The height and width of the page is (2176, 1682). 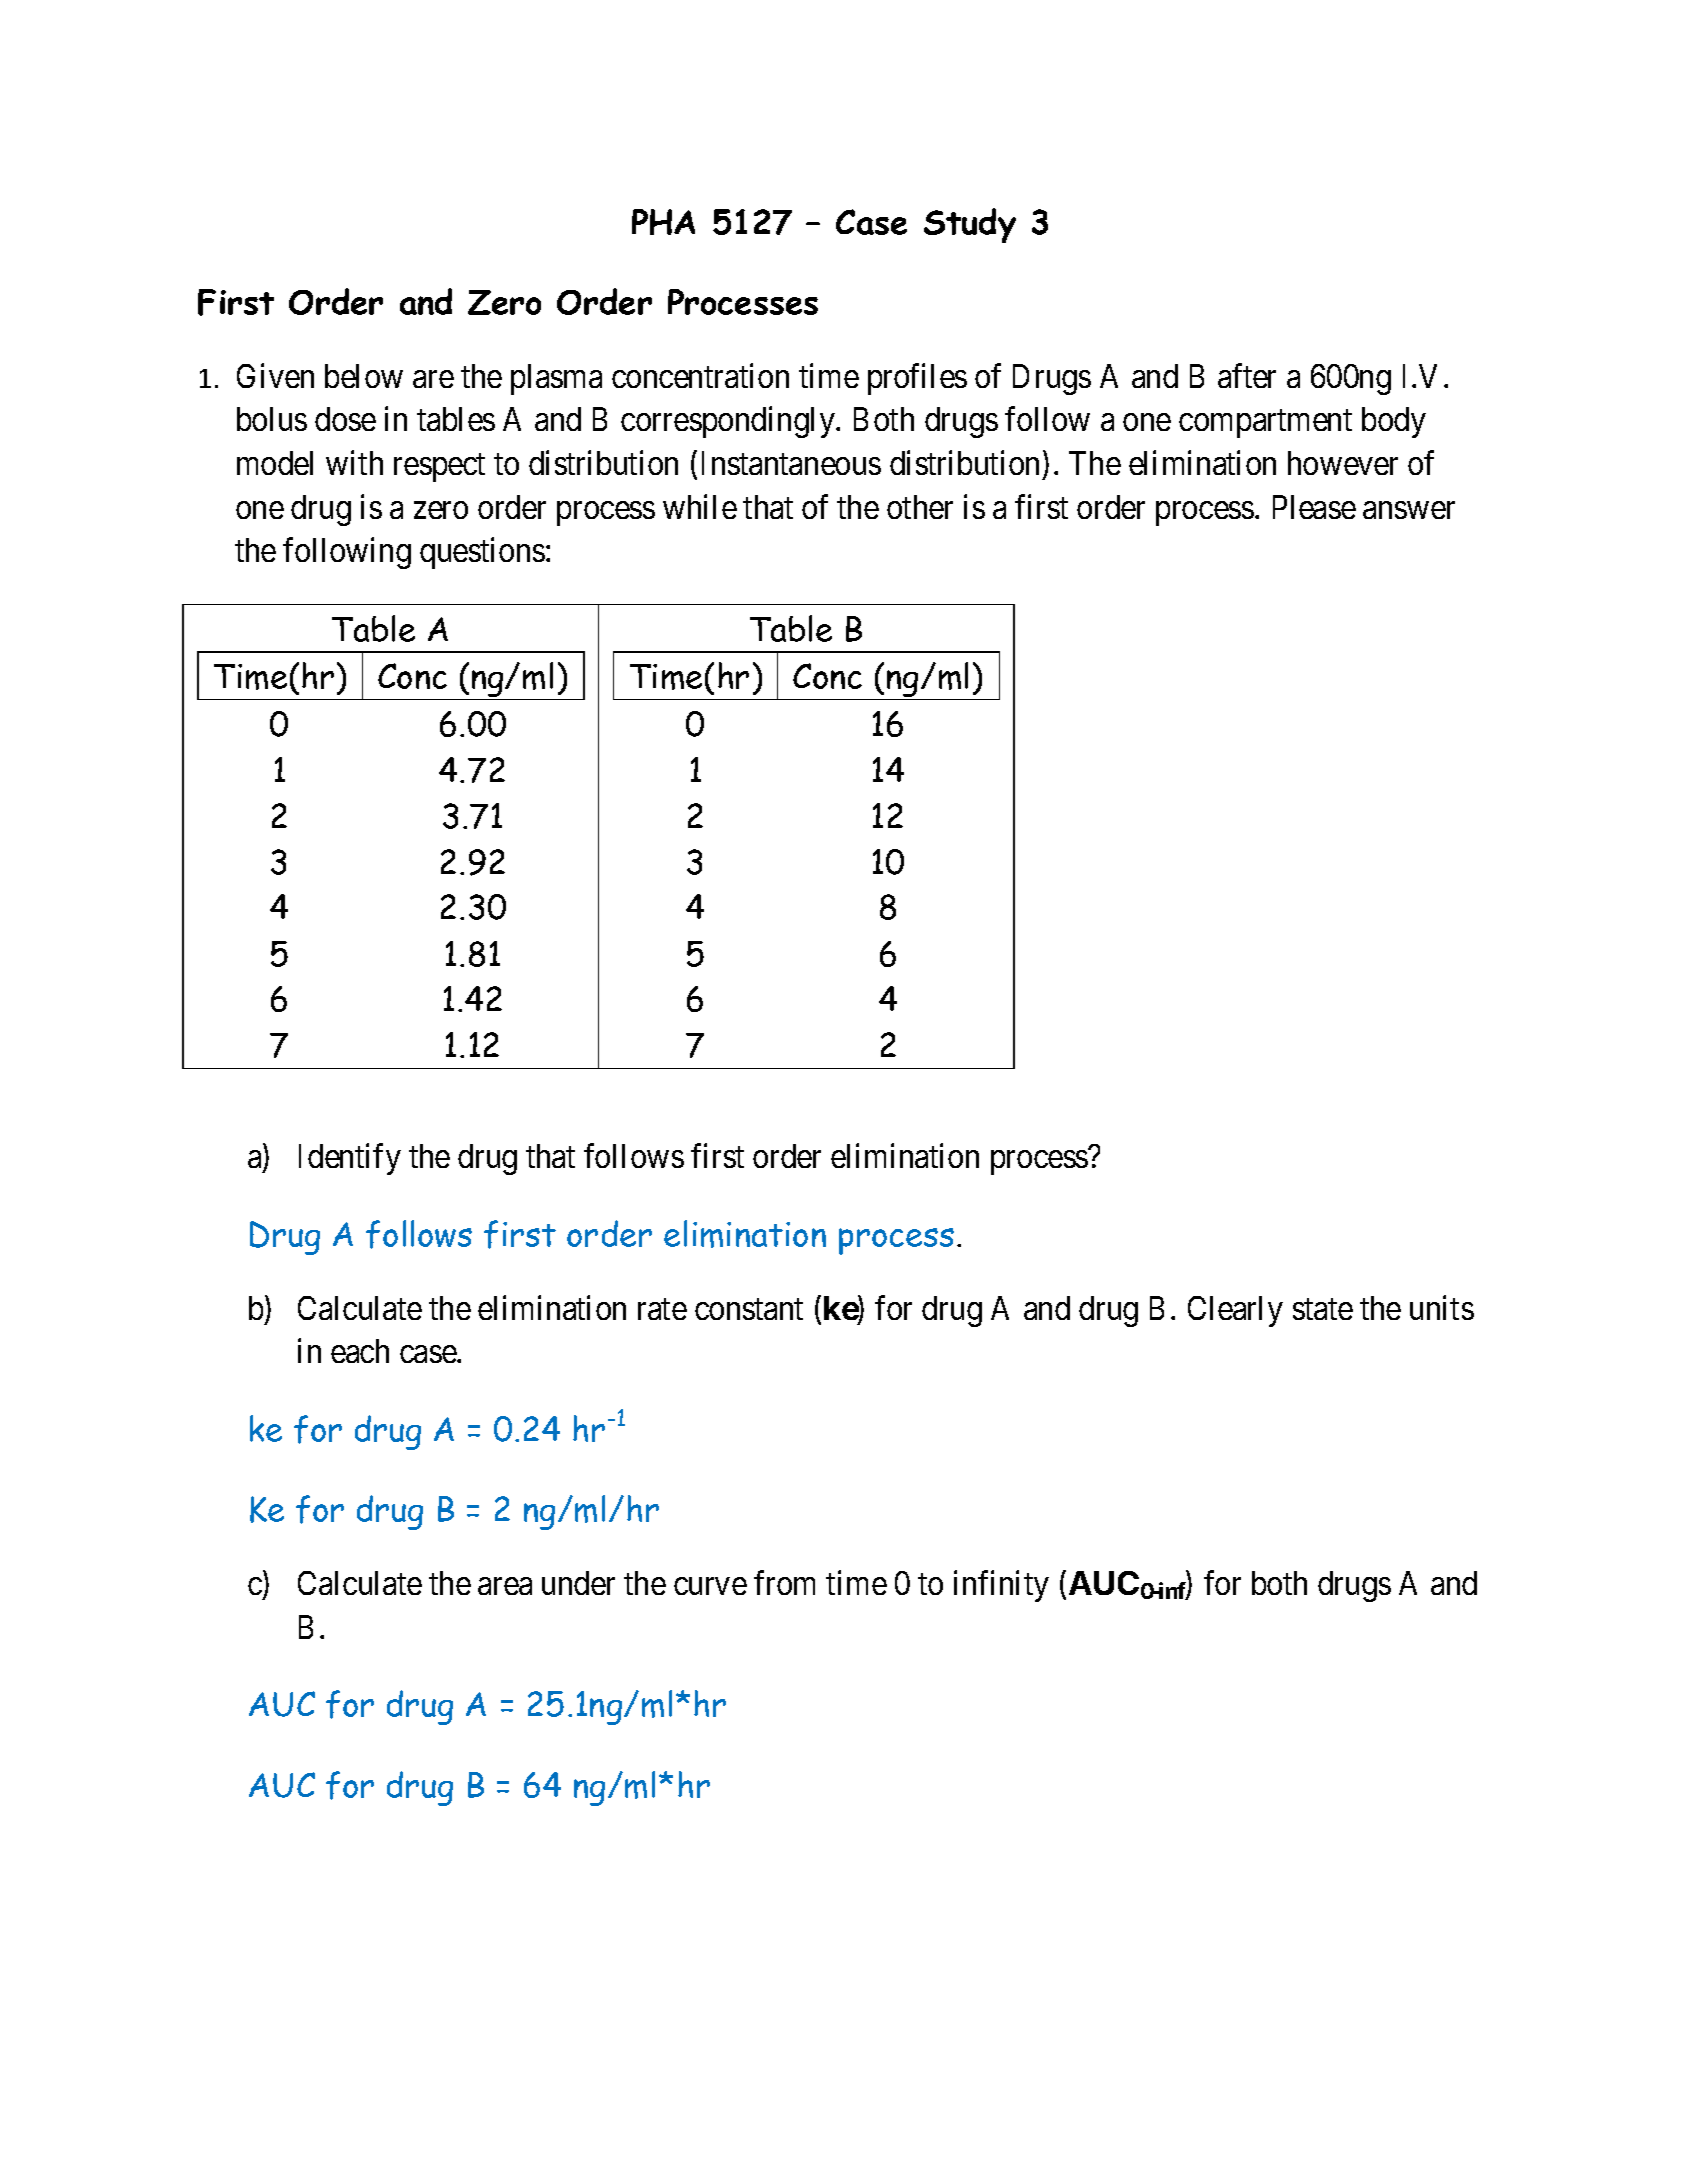 I want to click on Please, so click(x=1314, y=507).
